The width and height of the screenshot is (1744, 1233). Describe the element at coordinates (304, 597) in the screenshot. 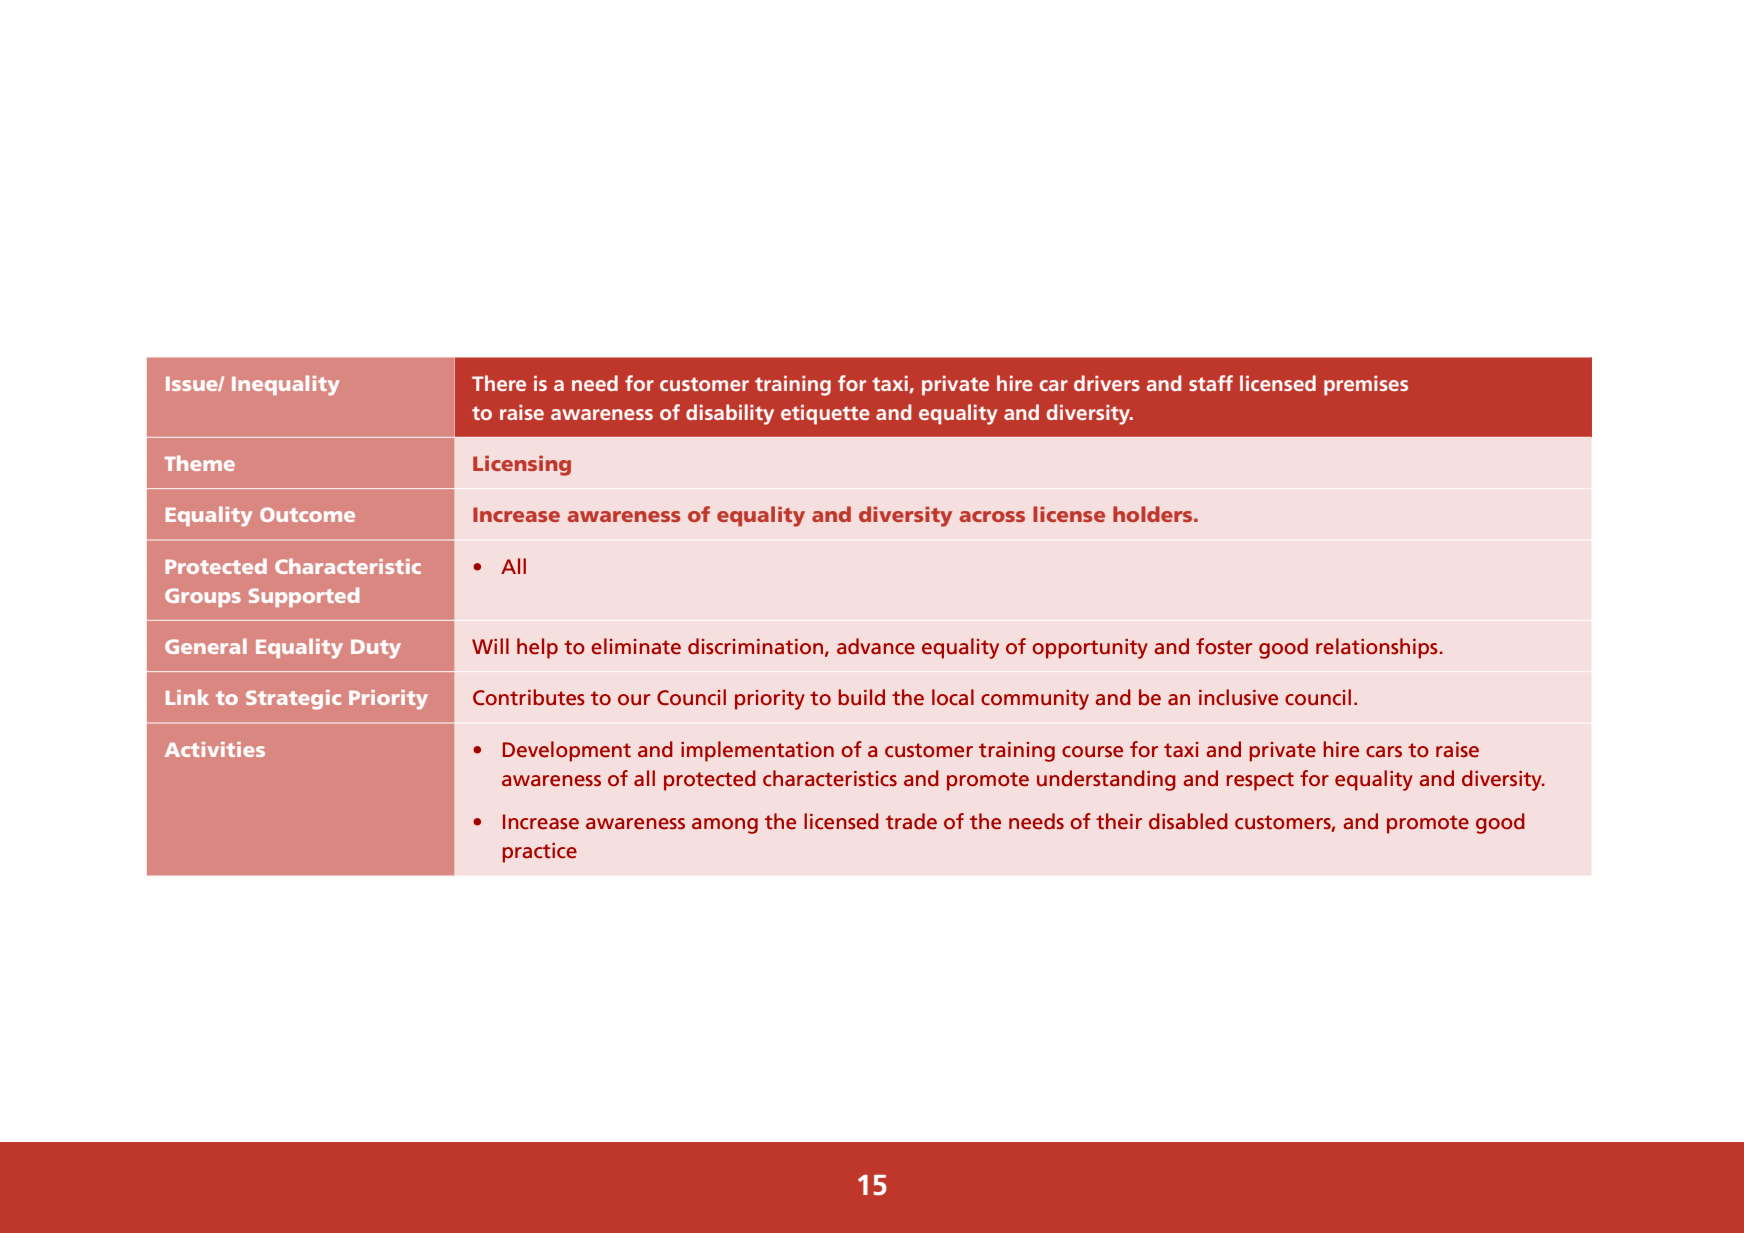

I see `Supported` at that location.
